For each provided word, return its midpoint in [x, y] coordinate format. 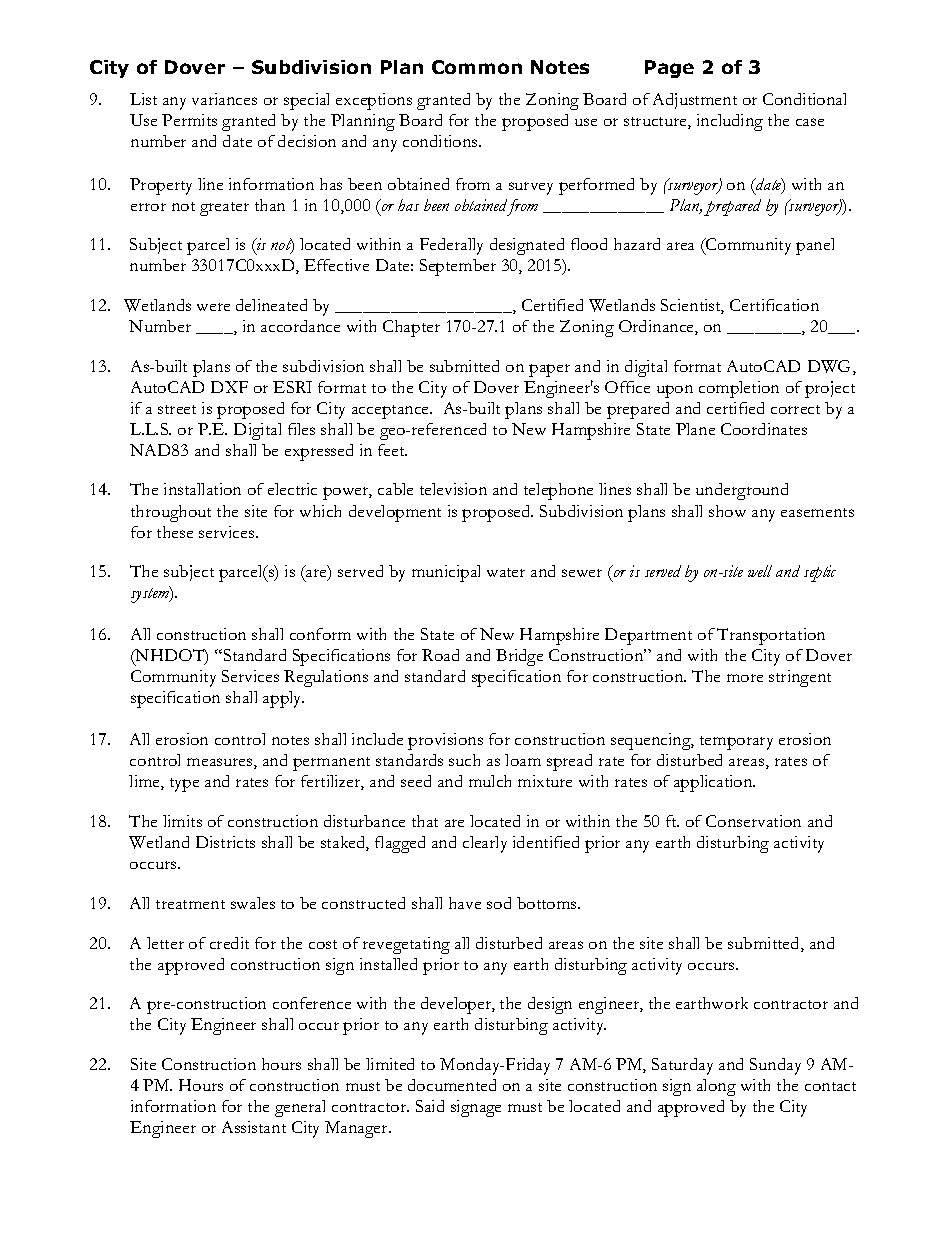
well [760, 571]
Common [477, 67]
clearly [485, 844]
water [506, 572]
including [730, 122]
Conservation [753, 821]
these [175, 532]
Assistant [254, 1127]
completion [739, 389]
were [213, 307]
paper [549, 370]
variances [224, 99]
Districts [225, 842]
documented [452, 1085]
